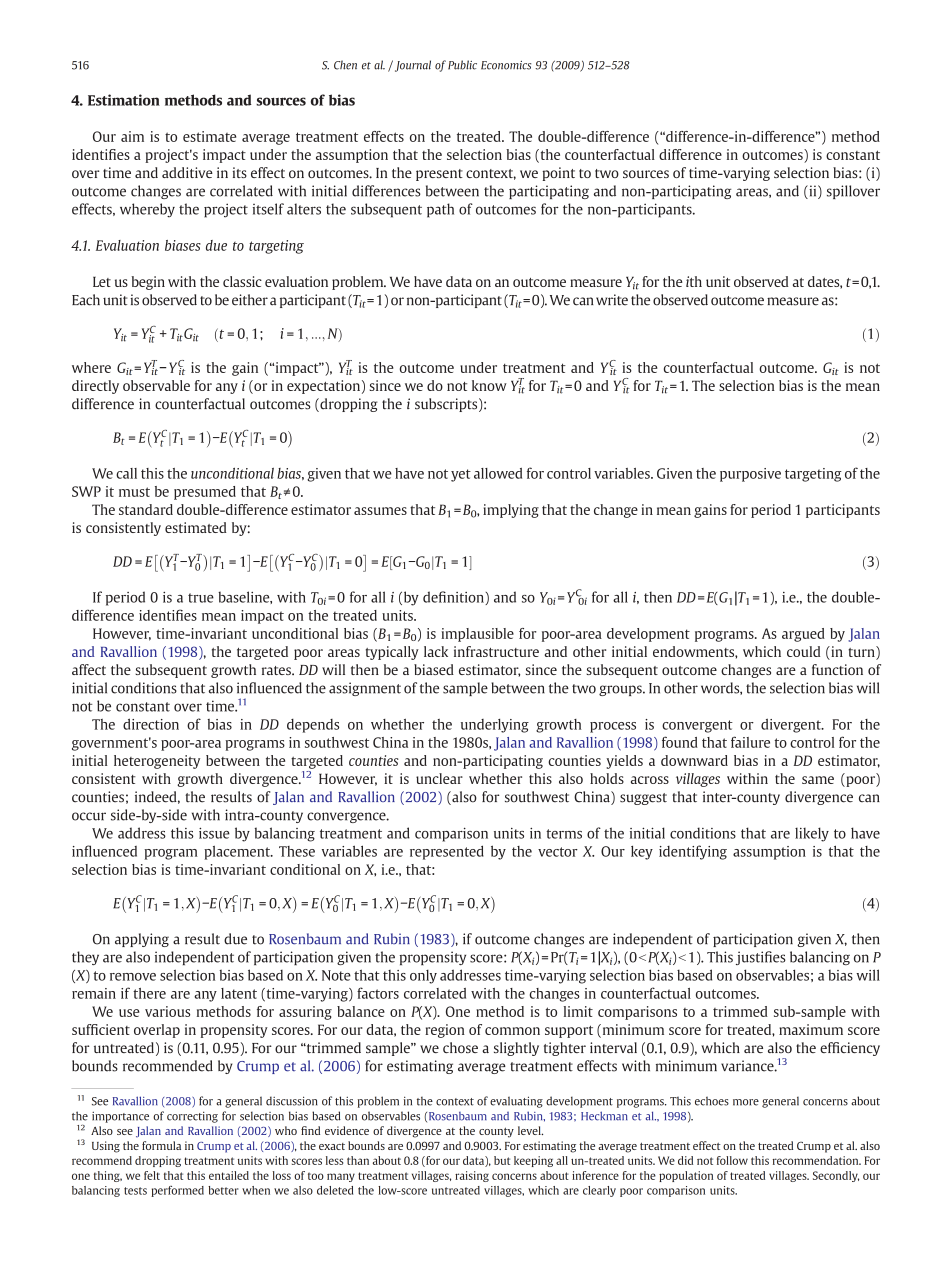 The width and height of the document is (944, 1288). I want to click on argued, so click(803, 635).
